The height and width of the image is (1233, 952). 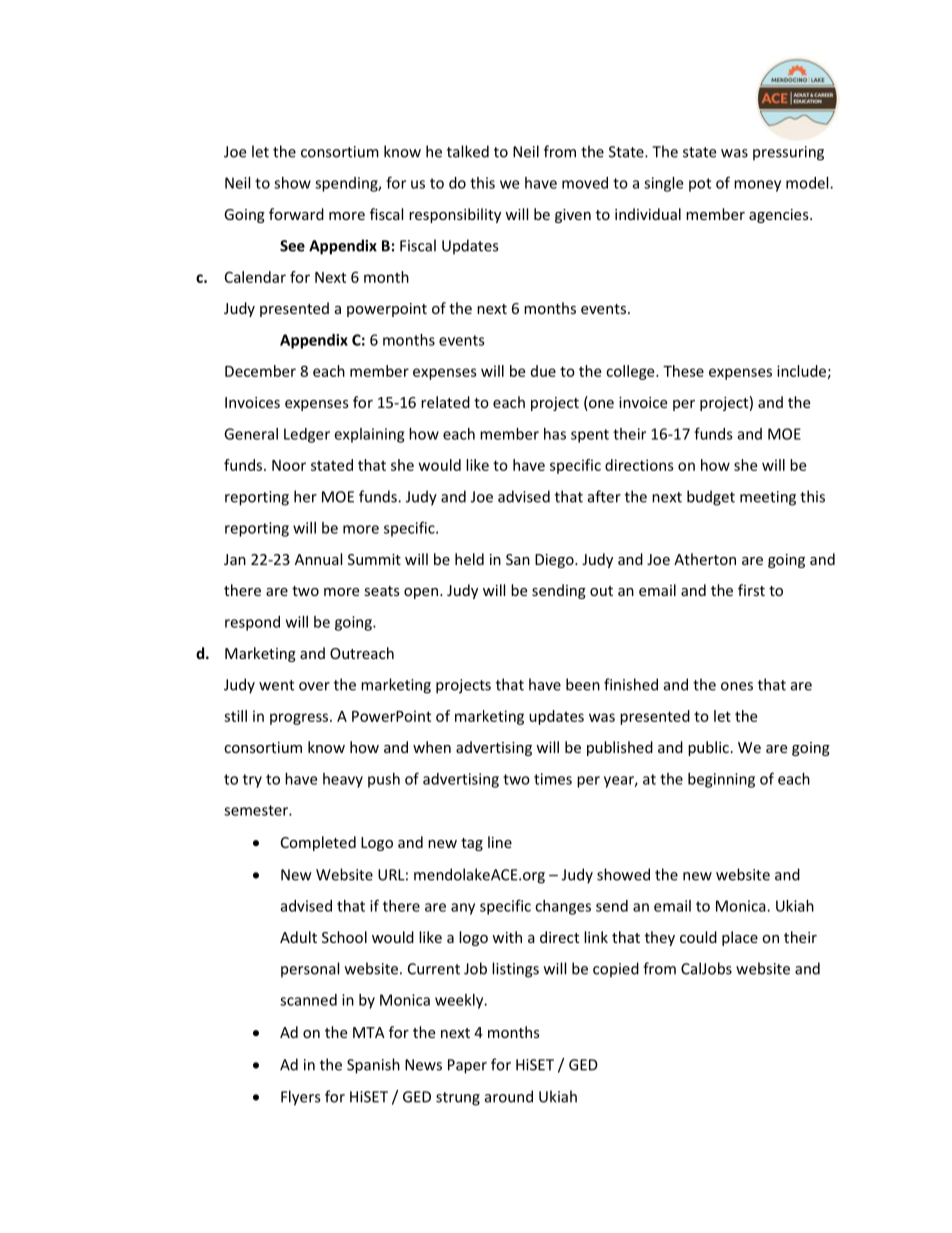 I want to click on first, so click(x=751, y=590).
